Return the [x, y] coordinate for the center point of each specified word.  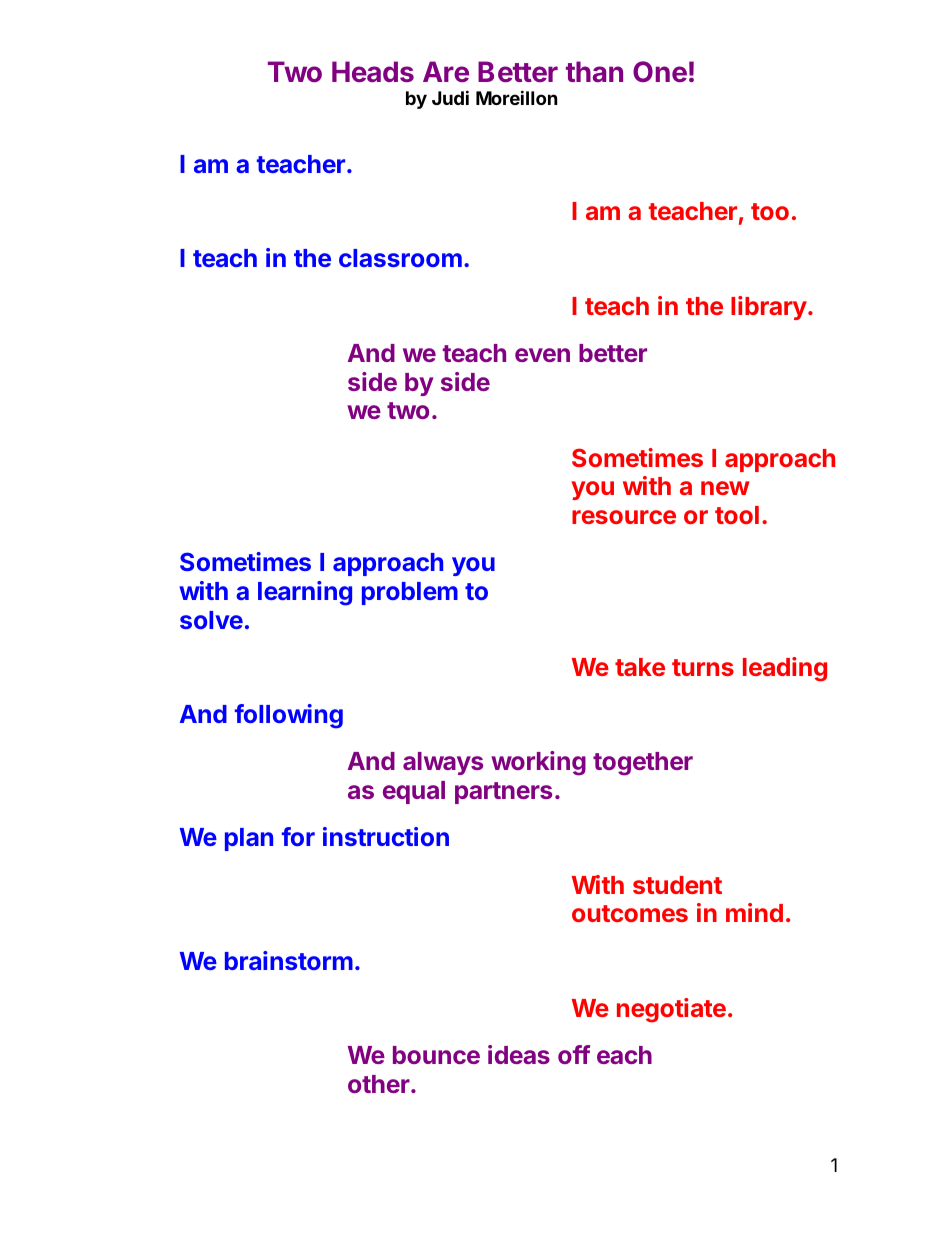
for [298, 836]
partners [503, 793]
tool [737, 515]
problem [410, 593]
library [769, 308]
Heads [373, 71]
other [380, 1084]
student [677, 885]
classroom [400, 258]
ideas [519, 1054]
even [542, 355]
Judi [450, 97]
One [660, 71]
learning [305, 593]
